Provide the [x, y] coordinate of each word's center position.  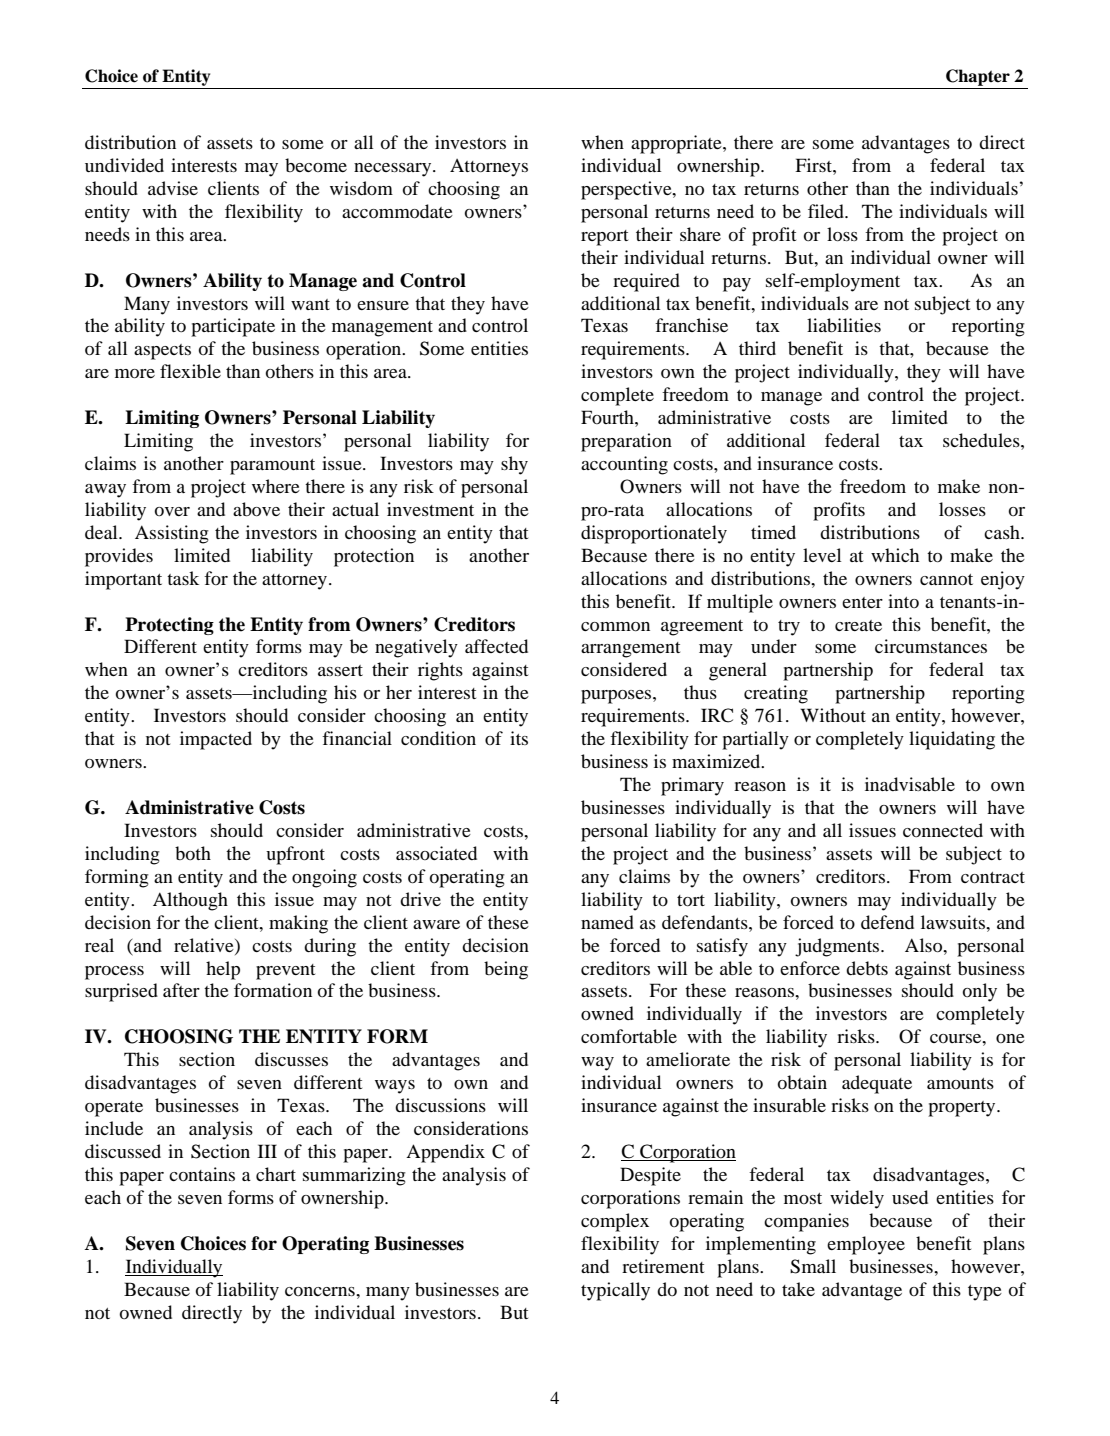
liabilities [844, 325]
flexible [190, 371]
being [506, 970]
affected [496, 646]
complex [615, 1222]
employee [866, 1245]
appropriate [677, 144]
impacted [216, 740]
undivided [124, 165]
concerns [321, 1291]
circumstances [931, 646]
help [223, 970]
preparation [626, 442]
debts [867, 968]
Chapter [978, 77]
